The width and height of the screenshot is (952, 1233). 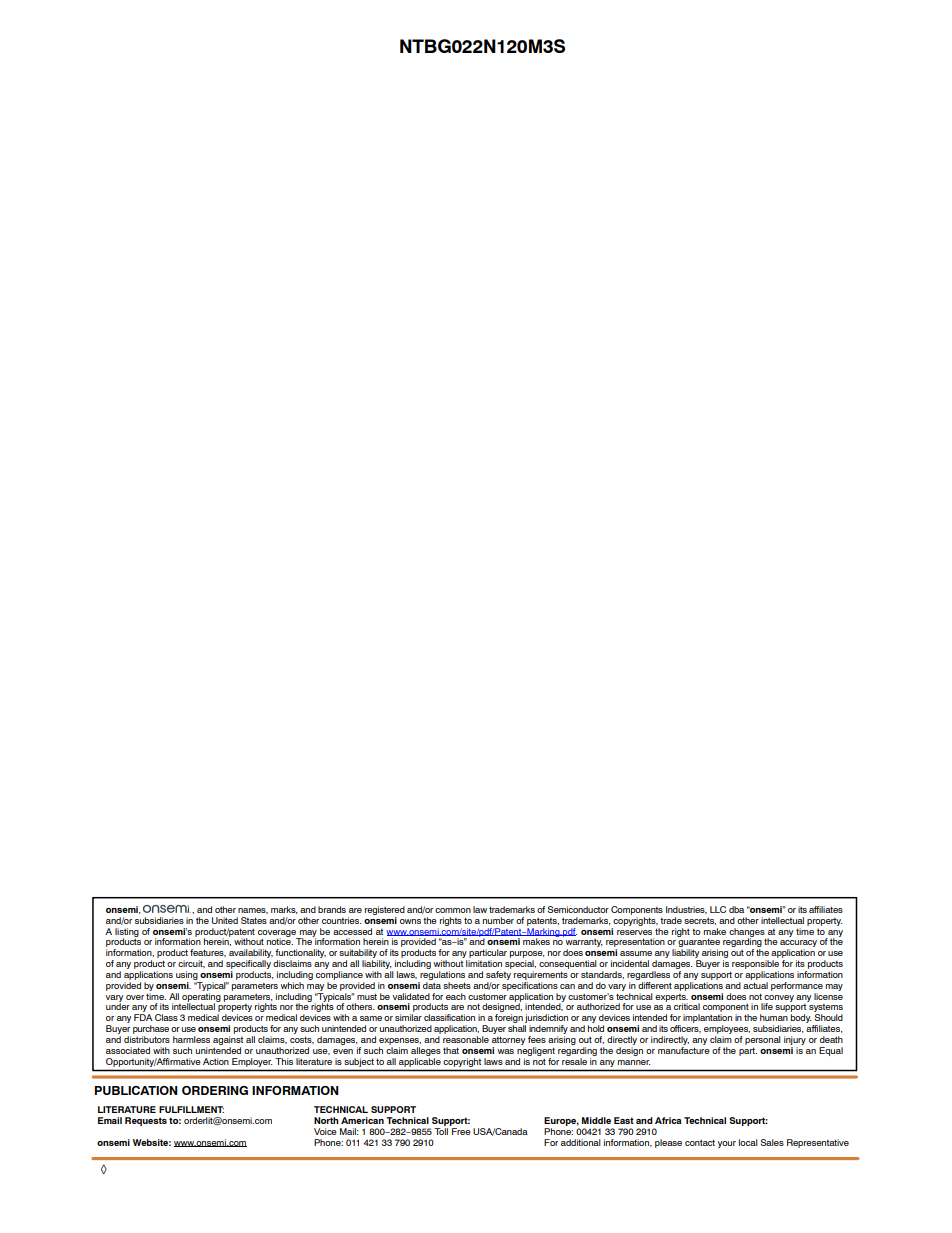 What do you see at coordinates (151, 1031) in the screenshot?
I see `purchase` at bounding box center [151, 1031].
